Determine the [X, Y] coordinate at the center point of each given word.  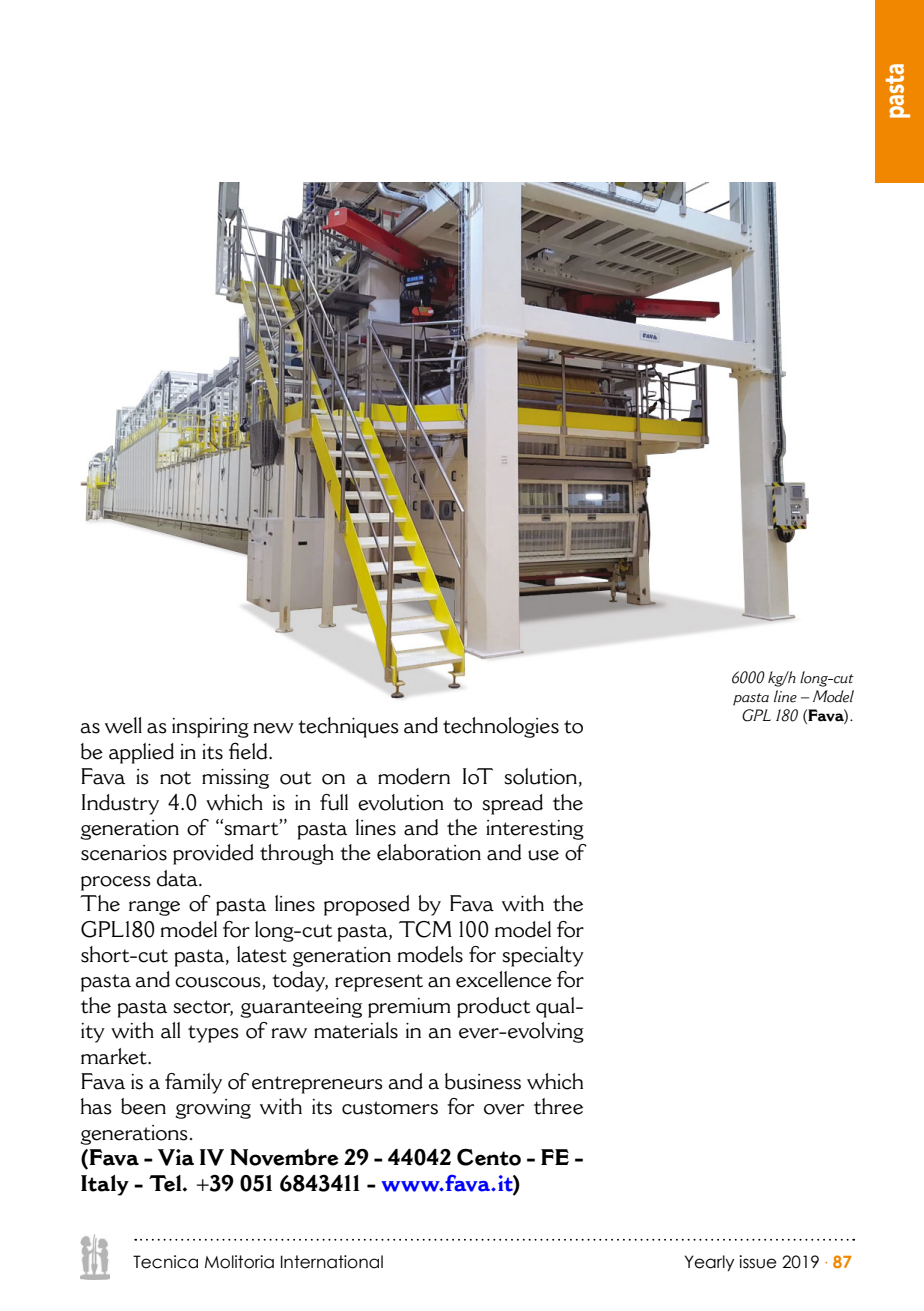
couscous [219, 983]
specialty [543, 956]
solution [540, 776]
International [332, 1262]
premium [409, 1008]
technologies [501, 727]
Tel [166, 1183]
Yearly [709, 1263]
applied [141, 753]
